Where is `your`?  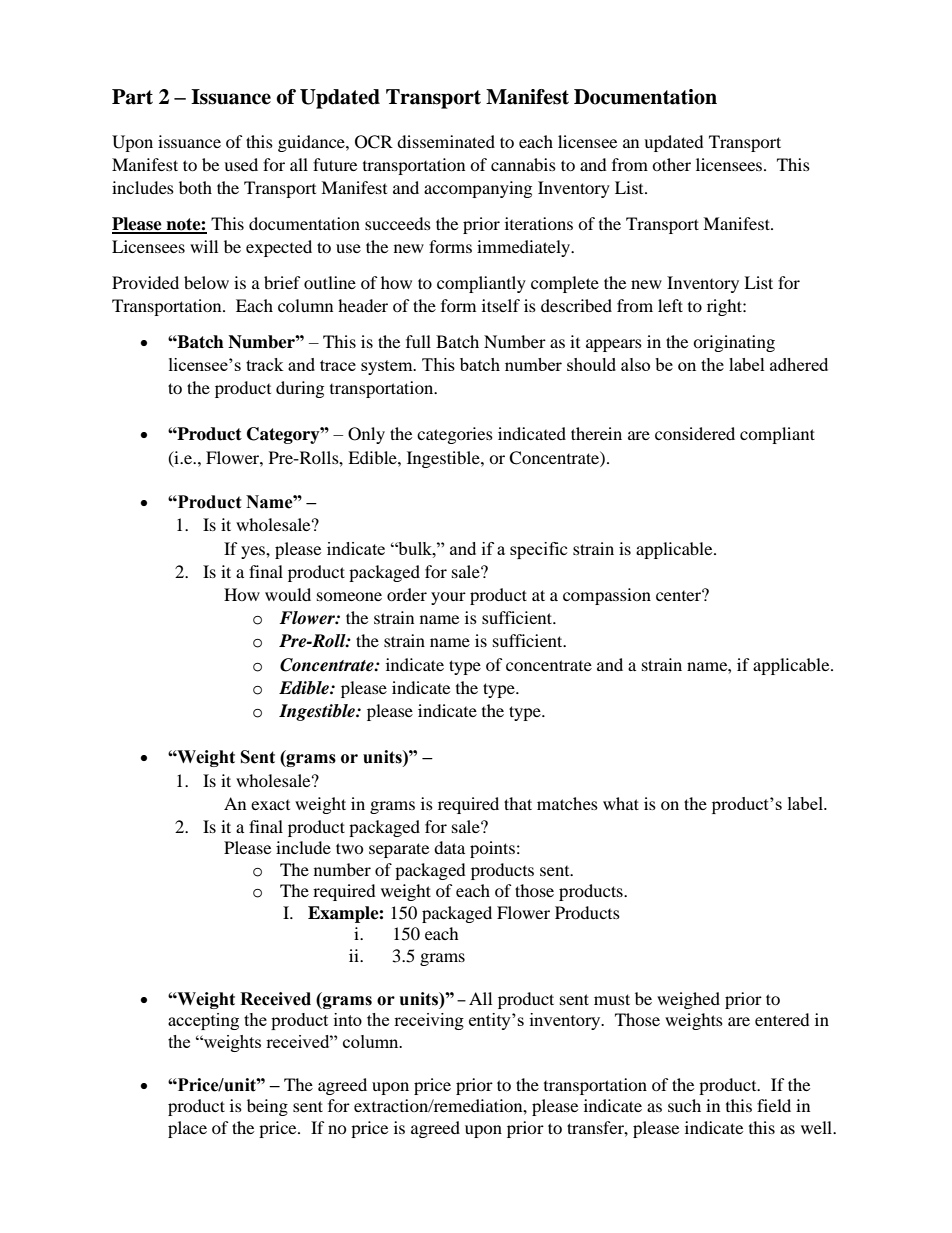
your is located at coordinates (448, 598).
